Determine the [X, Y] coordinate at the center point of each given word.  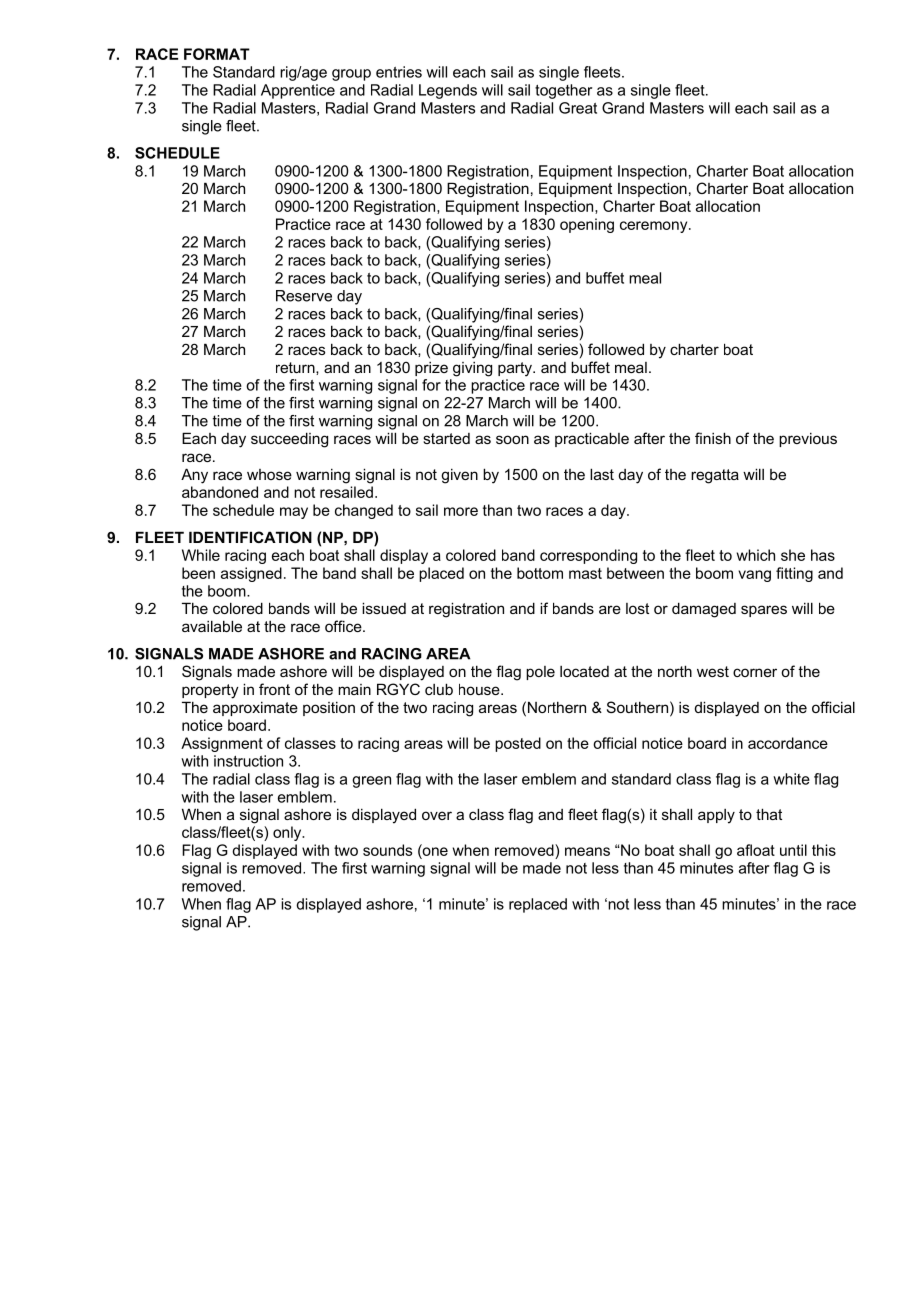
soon [512, 439]
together [563, 91]
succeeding [289, 440]
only [288, 833]
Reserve [304, 296]
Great [578, 108]
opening [587, 225]
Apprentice [298, 91]
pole [540, 673]
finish [713, 438]
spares [764, 611]
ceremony [655, 227]
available [212, 626]
